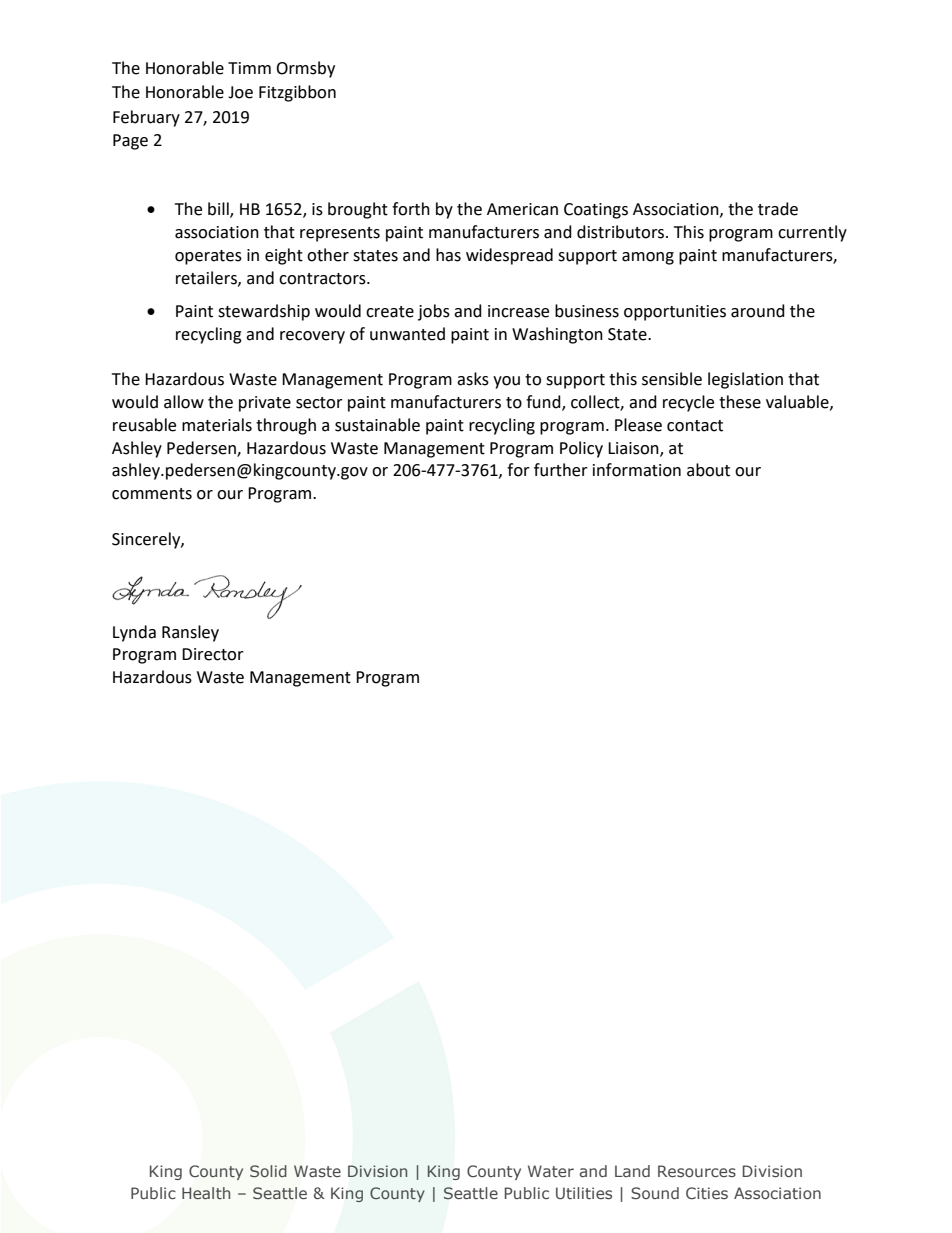 The height and width of the document is (1233, 952). What do you see at coordinates (708, 470) in the document?
I see `about` at bounding box center [708, 470].
